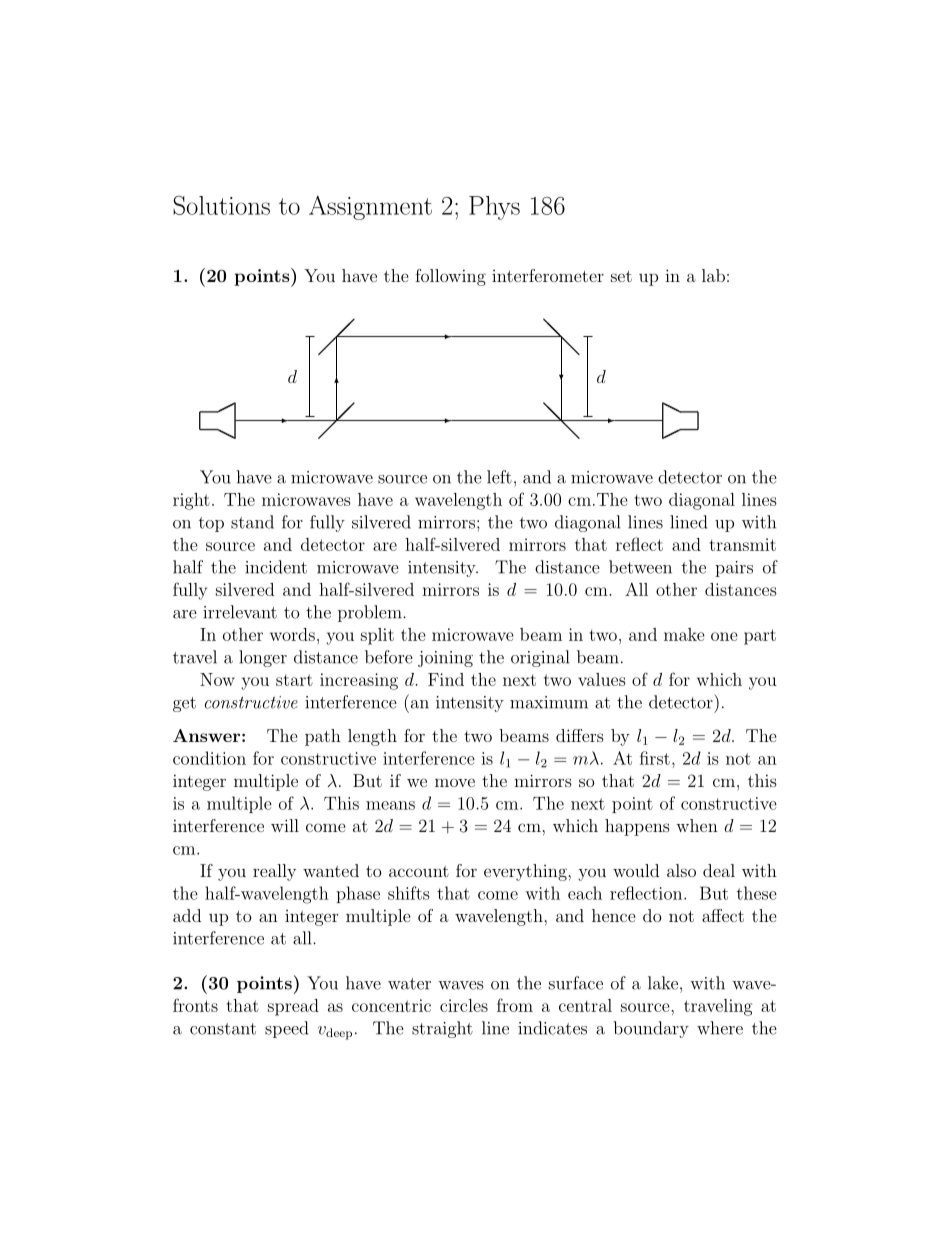 This page has width=952, height=1233. Describe the element at coordinates (285, 825) in the page. I see `will` at that location.
